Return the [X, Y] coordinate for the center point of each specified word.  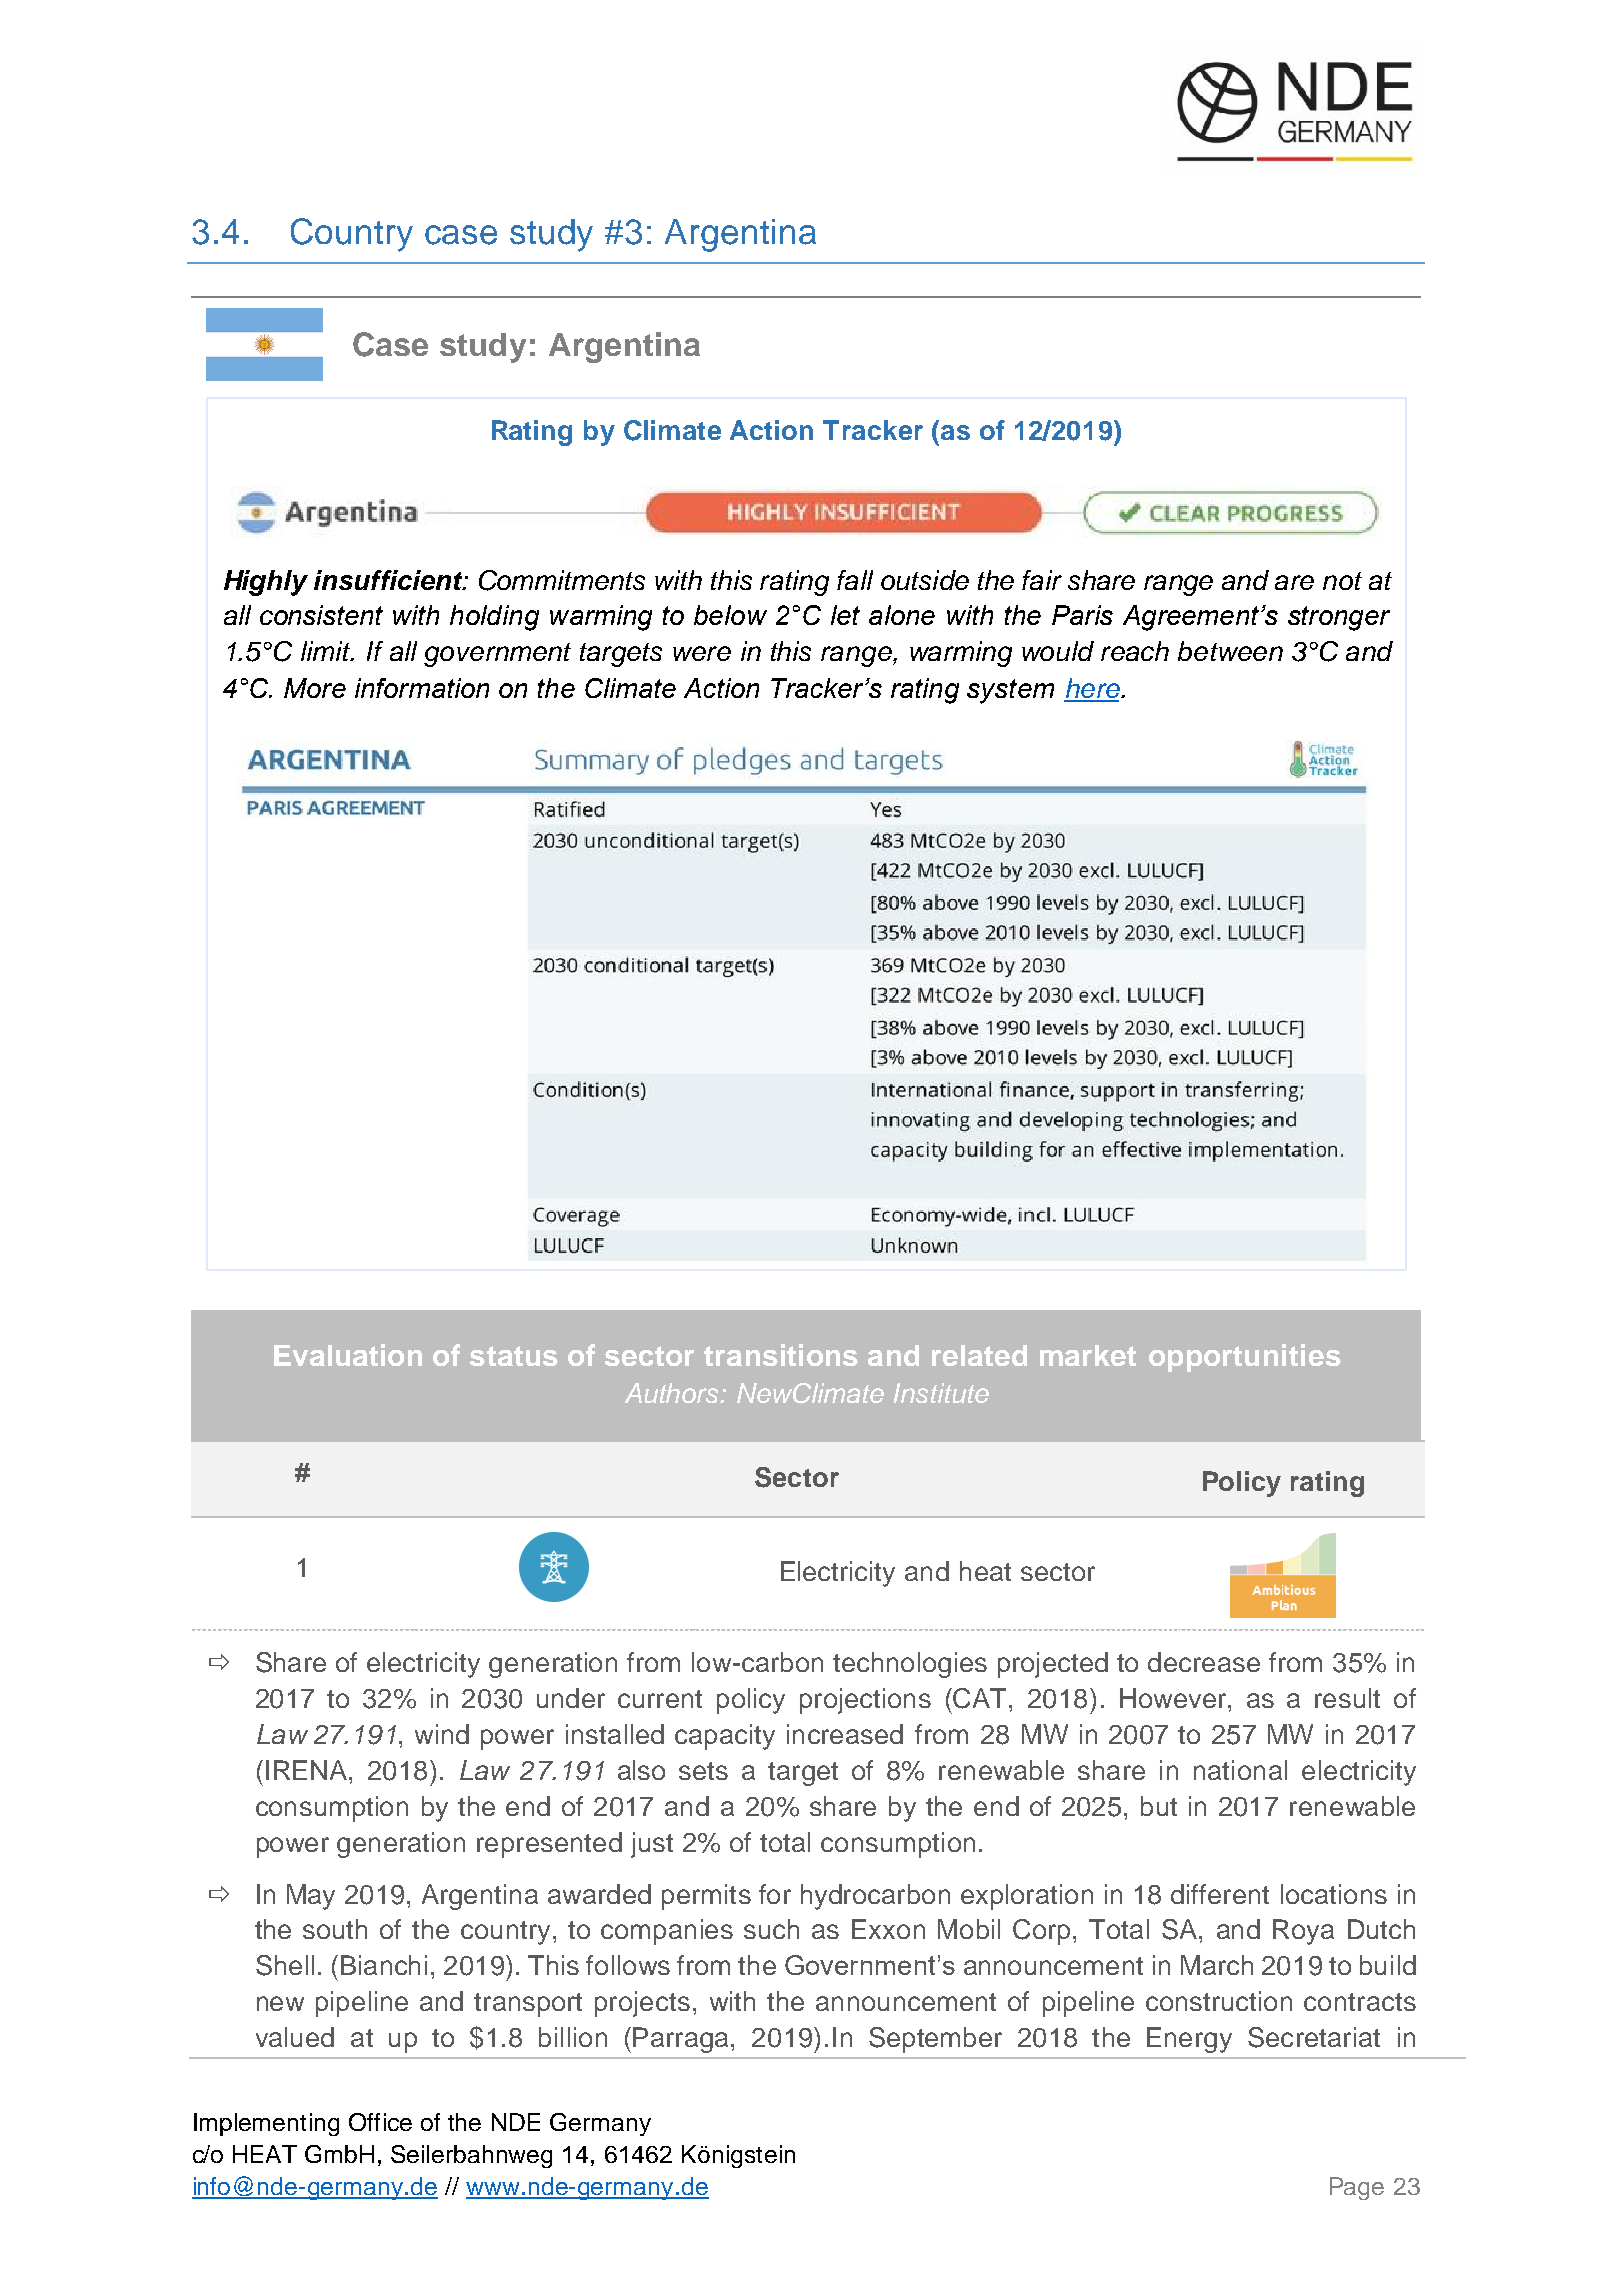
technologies [910, 1665]
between [1230, 651]
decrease [1204, 1662]
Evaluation [348, 1355]
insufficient [389, 580]
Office [380, 2122]
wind [442, 1734]
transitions [781, 1355]
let [845, 615]
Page [1357, 2188]
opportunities [1245, 1358]
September [935, 2040]
